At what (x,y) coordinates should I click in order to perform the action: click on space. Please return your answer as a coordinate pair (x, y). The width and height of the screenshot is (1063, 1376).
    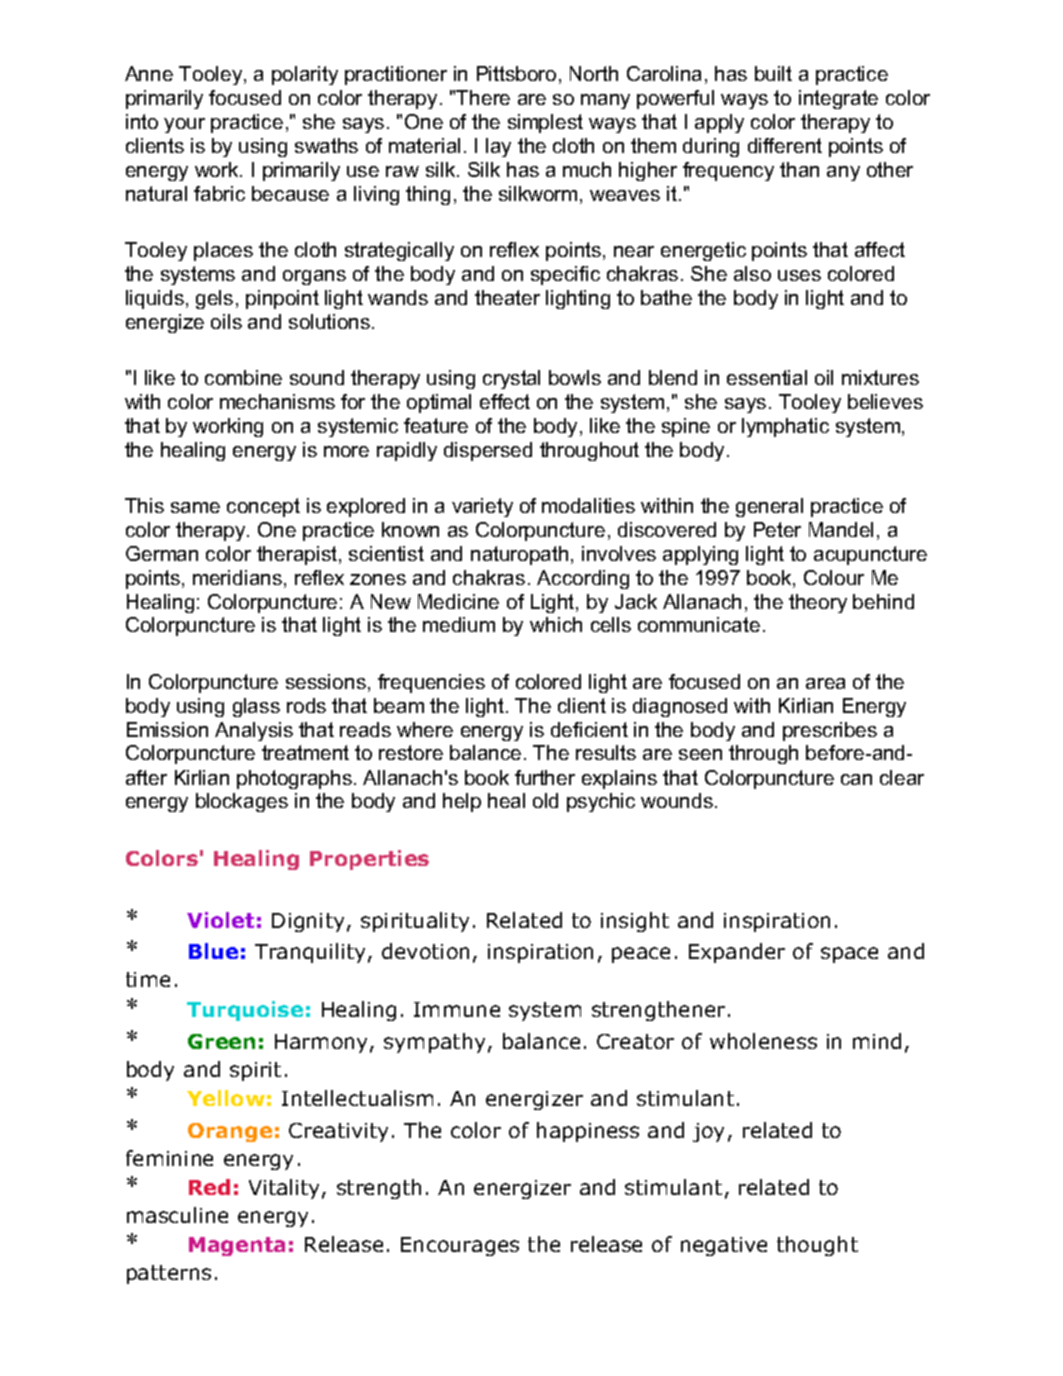
    Looking at the image, I should click on (849, 955).
